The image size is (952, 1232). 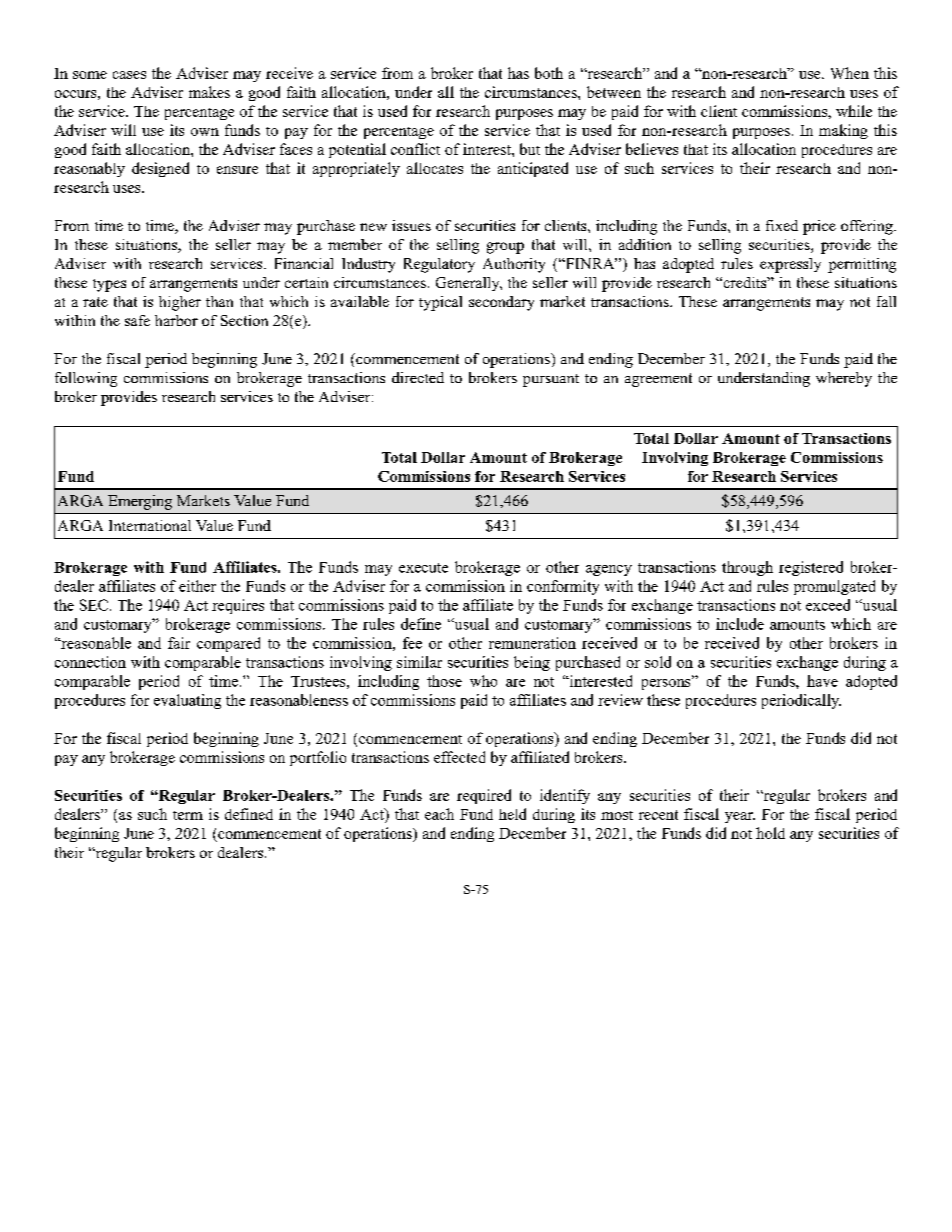 I want to click on Emerging, so click(x=140, y=502).
